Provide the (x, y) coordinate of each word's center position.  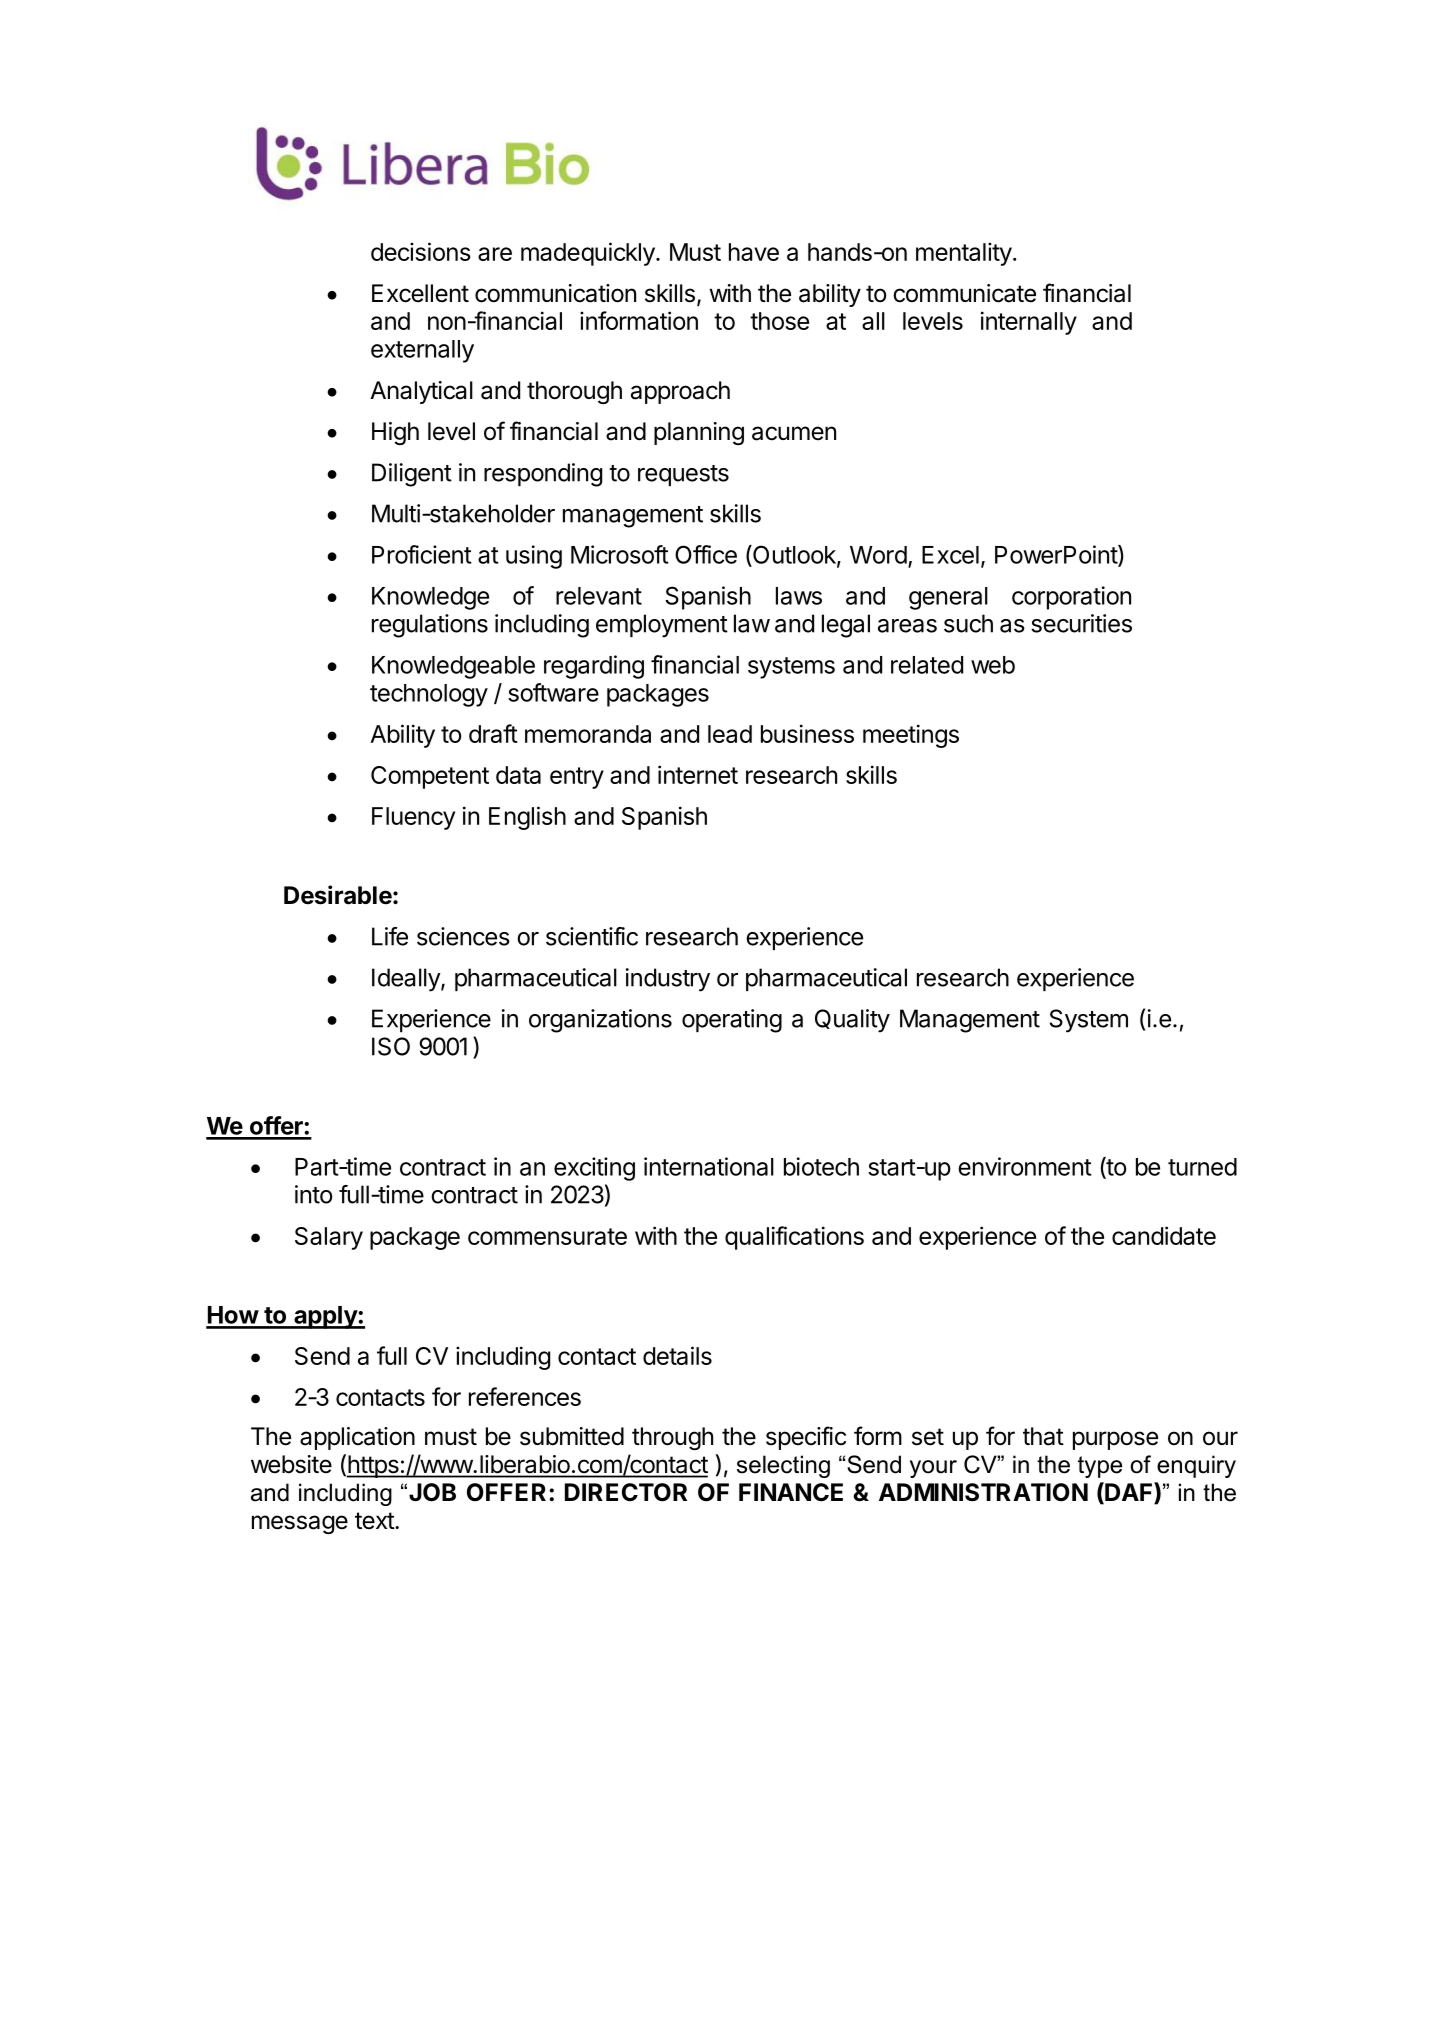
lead (730, 734)
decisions (421, 251)
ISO (391, 1046)
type (1100, 1467)
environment (1025, 1166)
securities (1081, 623)
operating (732, 1021)
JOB (432, 1492)
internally (1029, 323)
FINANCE (791, 1492)
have (754, 252)
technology (429, 695)
